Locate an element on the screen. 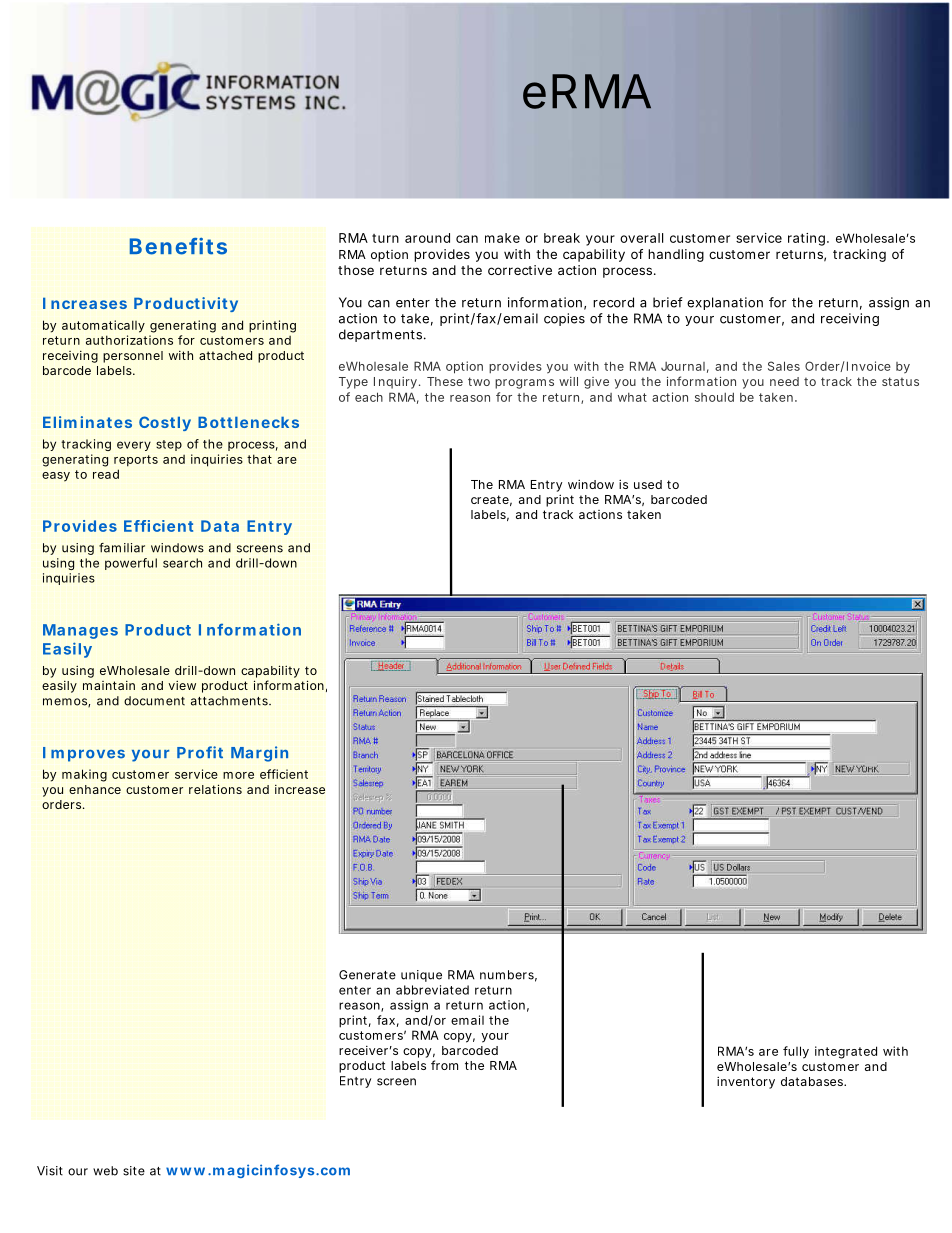  automatically is located at coordinates (103, 326).
